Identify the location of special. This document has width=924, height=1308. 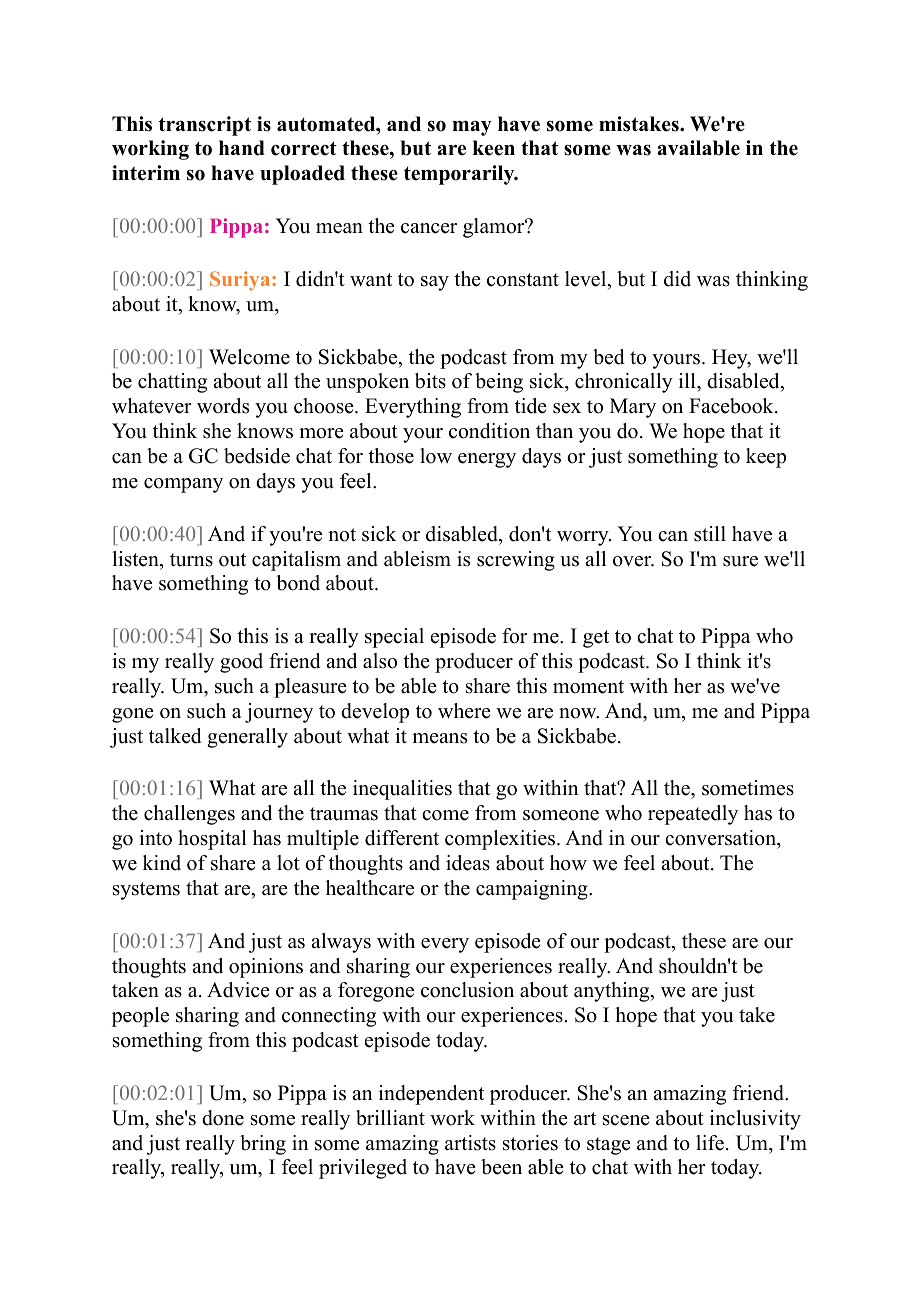
(394, 638).
